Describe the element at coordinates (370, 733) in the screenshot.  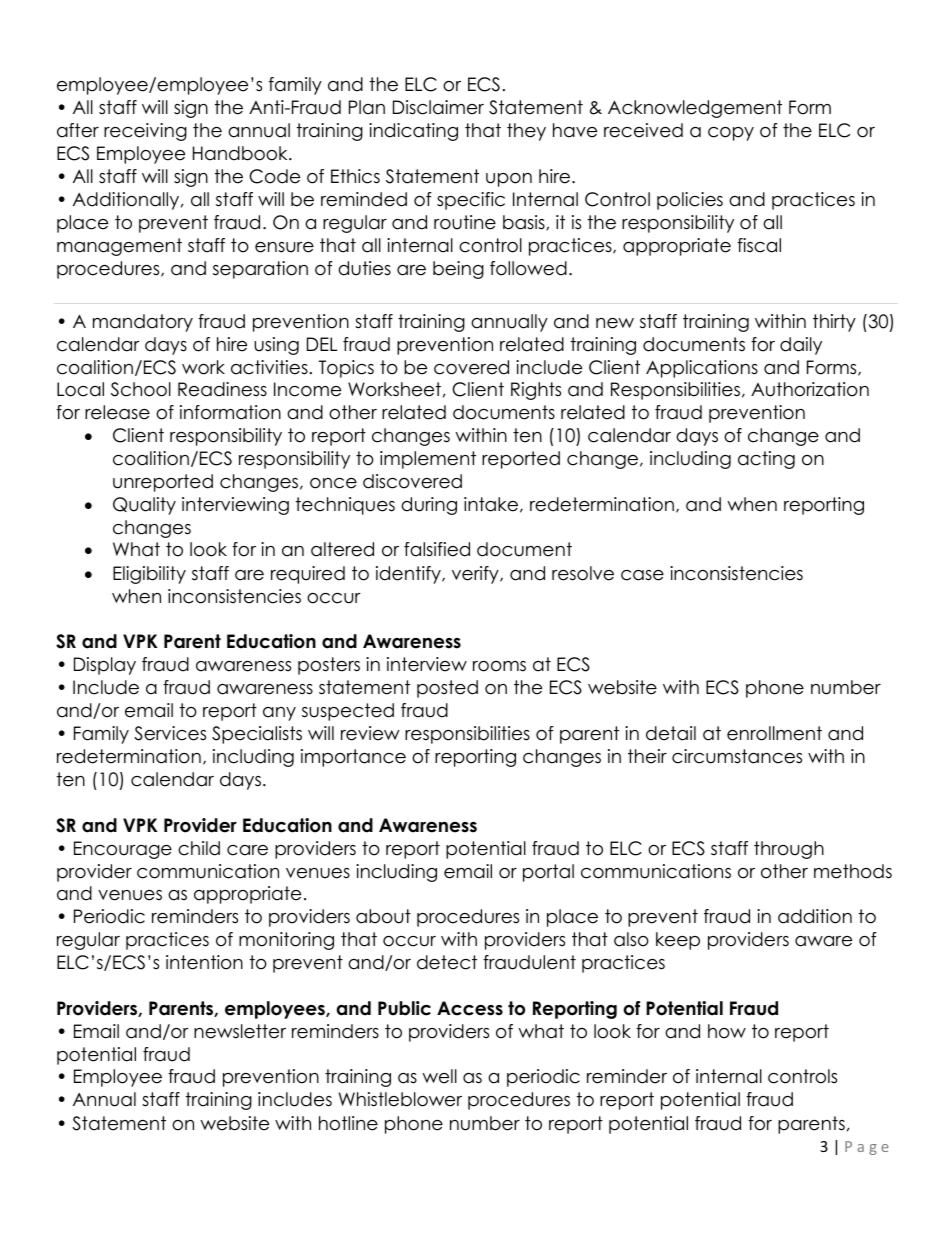
I see `review` at that location.
